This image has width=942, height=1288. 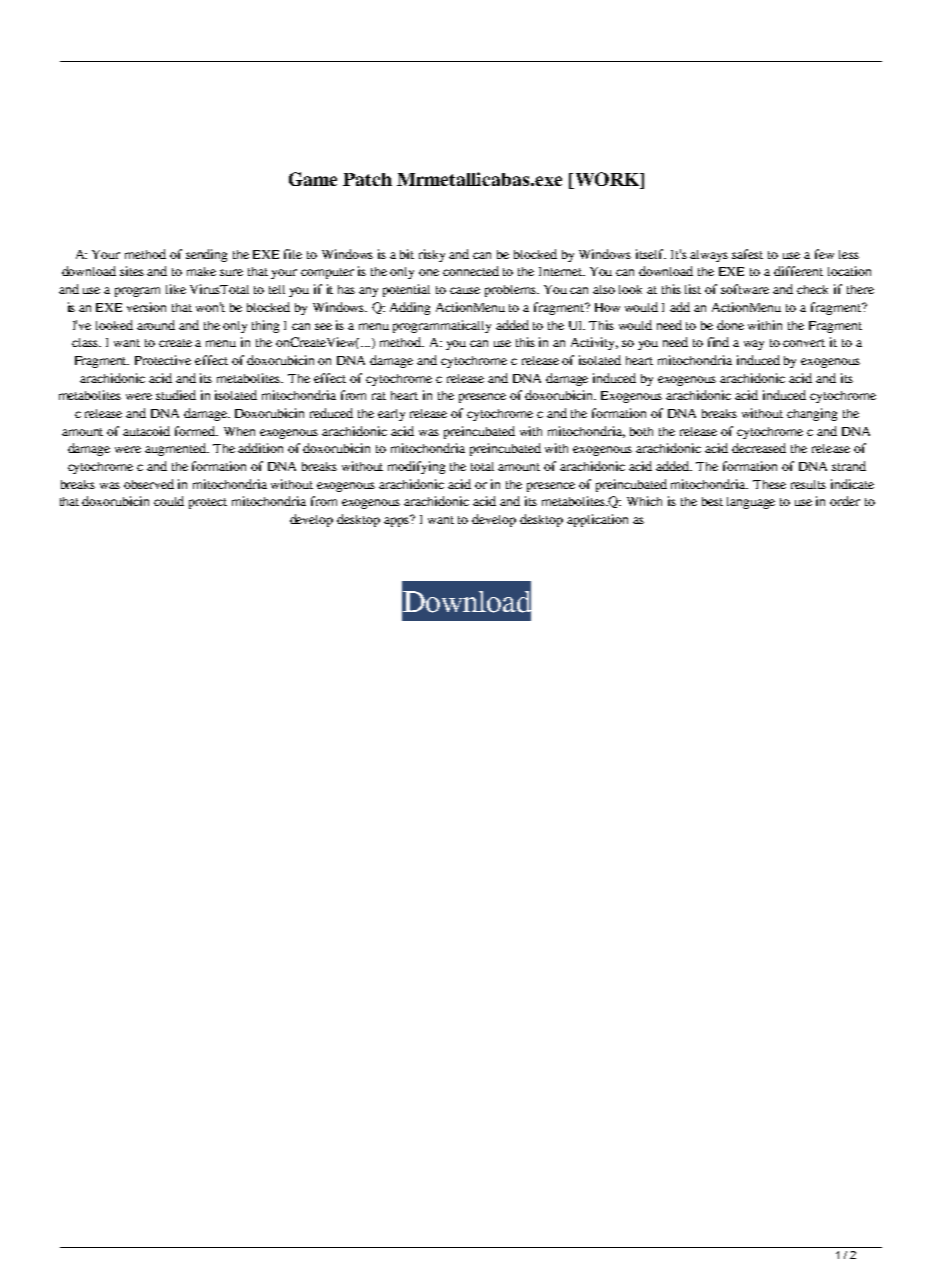 I want to click on convert, so click(x=804, y=343).
